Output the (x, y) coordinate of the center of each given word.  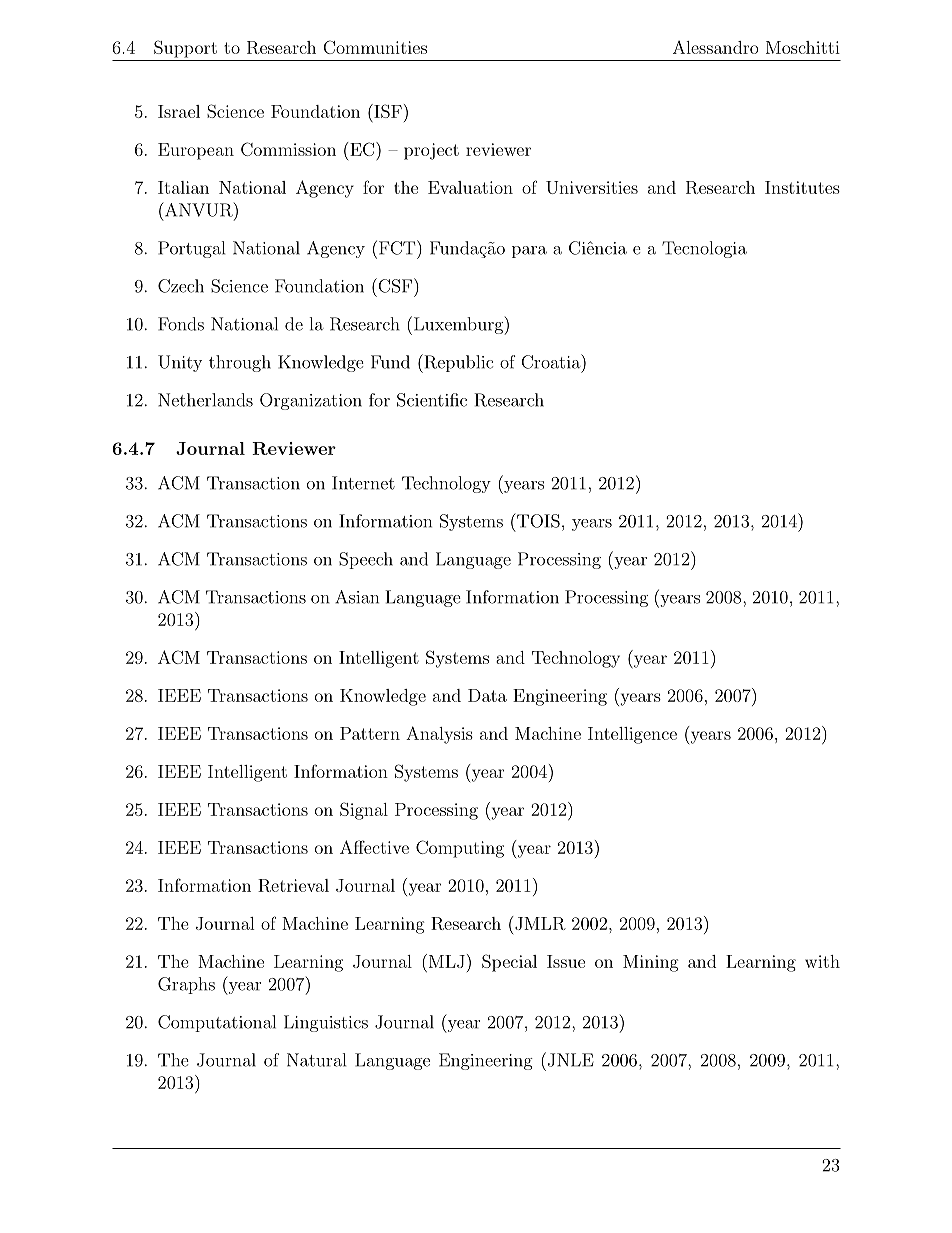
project (431, 151)
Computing (460, 849)
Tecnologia (704, 249)
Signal (364, 811)
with (822, 961)
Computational (217, 1023)
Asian (357, 597)
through (240, 363)
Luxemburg (457, 325)
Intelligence (632, 735)
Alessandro (716, 47)
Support (185, 49)
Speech (366, 560)
